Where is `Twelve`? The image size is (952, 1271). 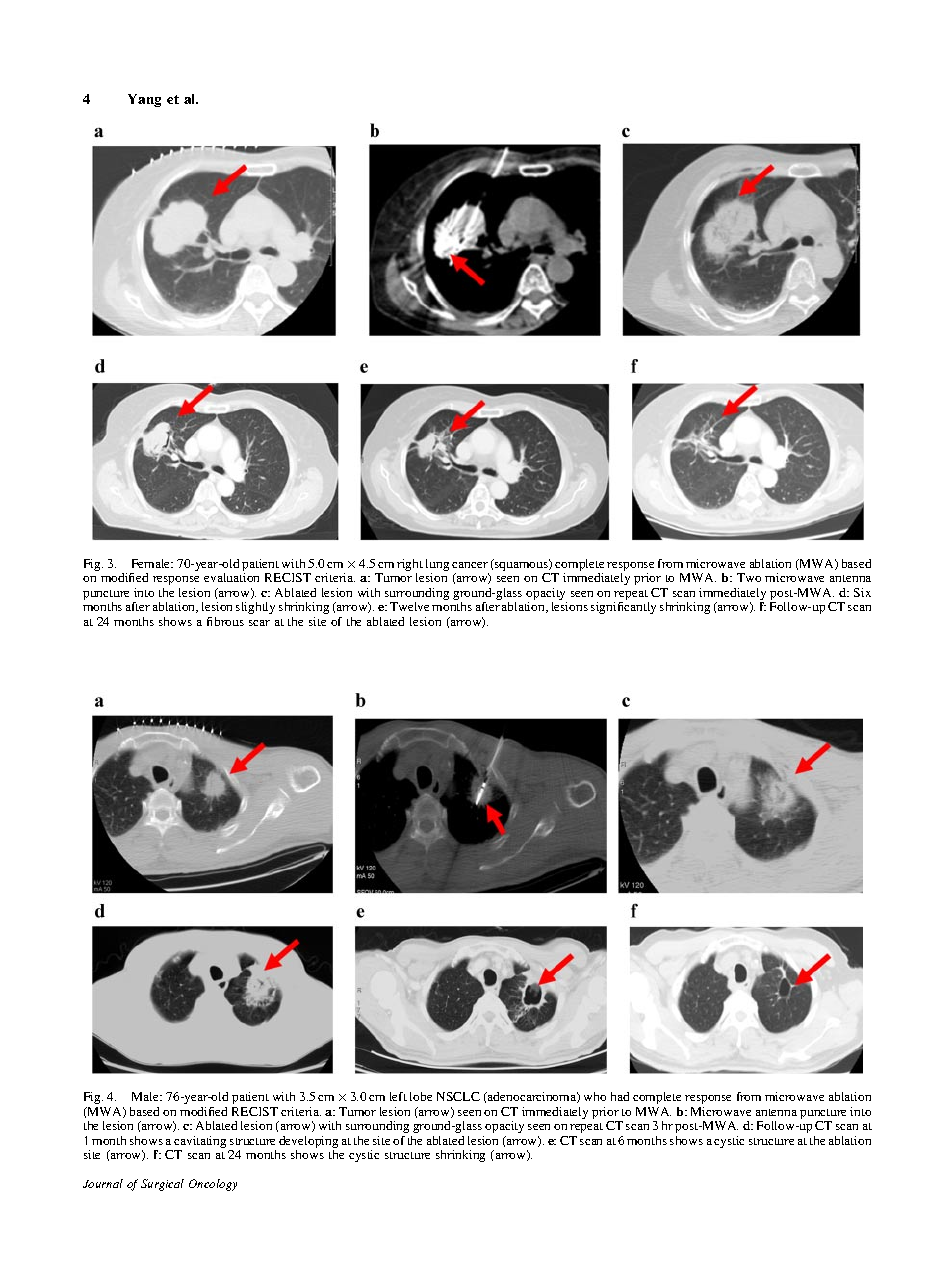 Twelve is located at coordinates (409, 606).
